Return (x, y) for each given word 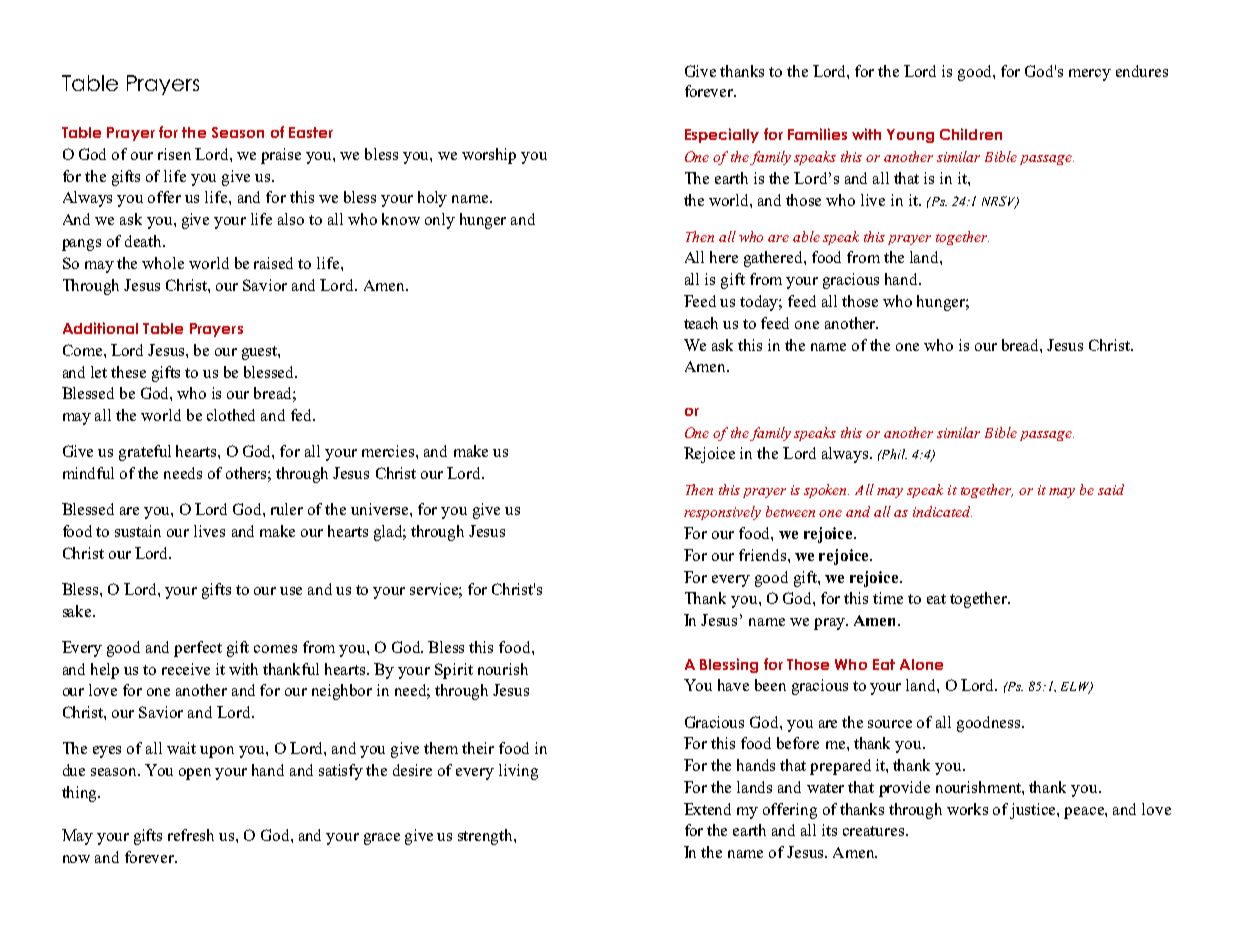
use (291, 591)
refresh (191, 835)
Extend (707, 809)
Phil (893, 454)
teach (701, 323)
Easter (311, 132)
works (967, 809)
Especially (722, 135)
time (888, 598)
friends (764, 555)
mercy (1090, 75)
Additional (100, 328)
